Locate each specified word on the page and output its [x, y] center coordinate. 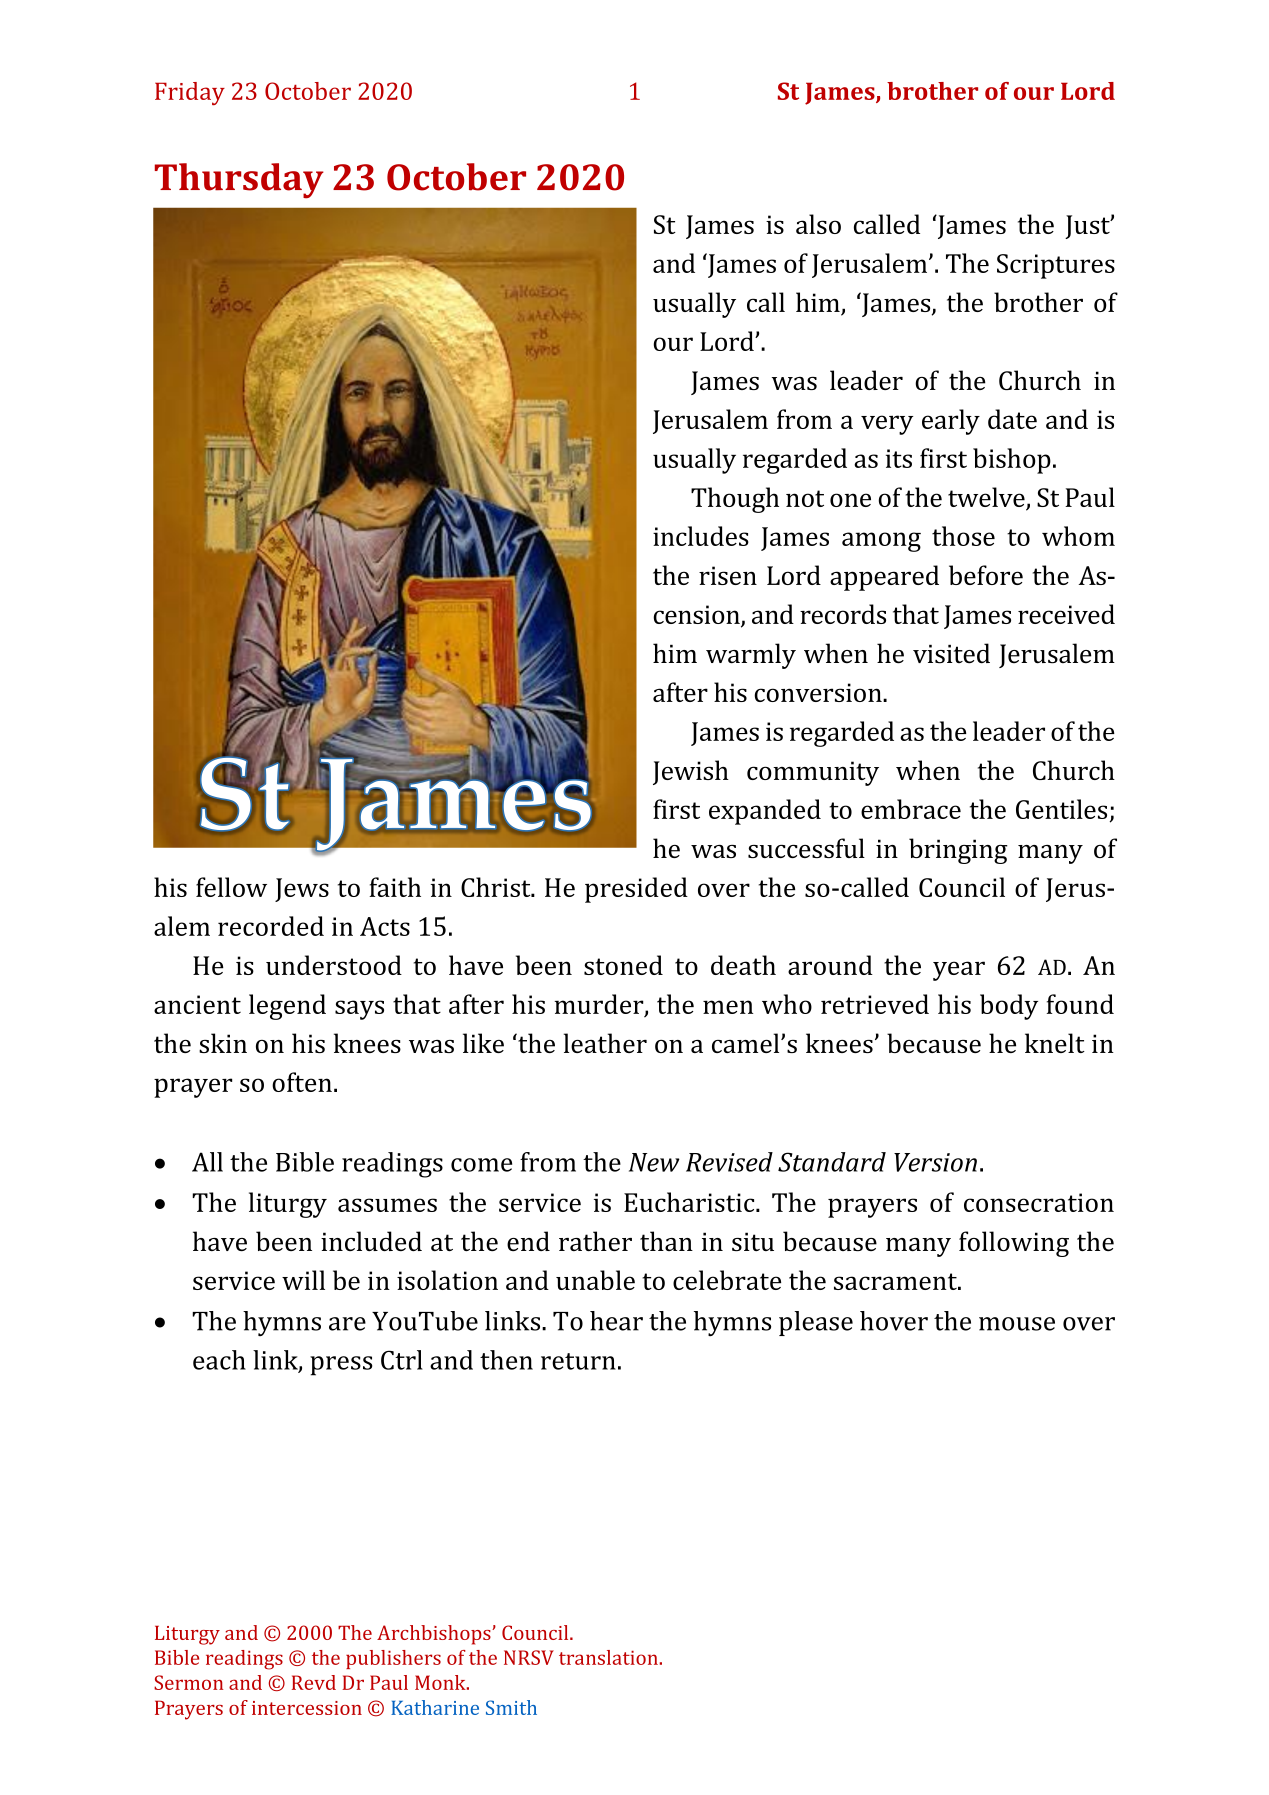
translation [608, 1657]
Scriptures [1056, 266]
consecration [1039, 1202]
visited [951, 653]
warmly [751, 656]
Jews [302, 890]
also [818, 224]
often [302, 1082]
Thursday [239, 181]
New [654, 1162]
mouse [1017, 1324]
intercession [307, 1708]
